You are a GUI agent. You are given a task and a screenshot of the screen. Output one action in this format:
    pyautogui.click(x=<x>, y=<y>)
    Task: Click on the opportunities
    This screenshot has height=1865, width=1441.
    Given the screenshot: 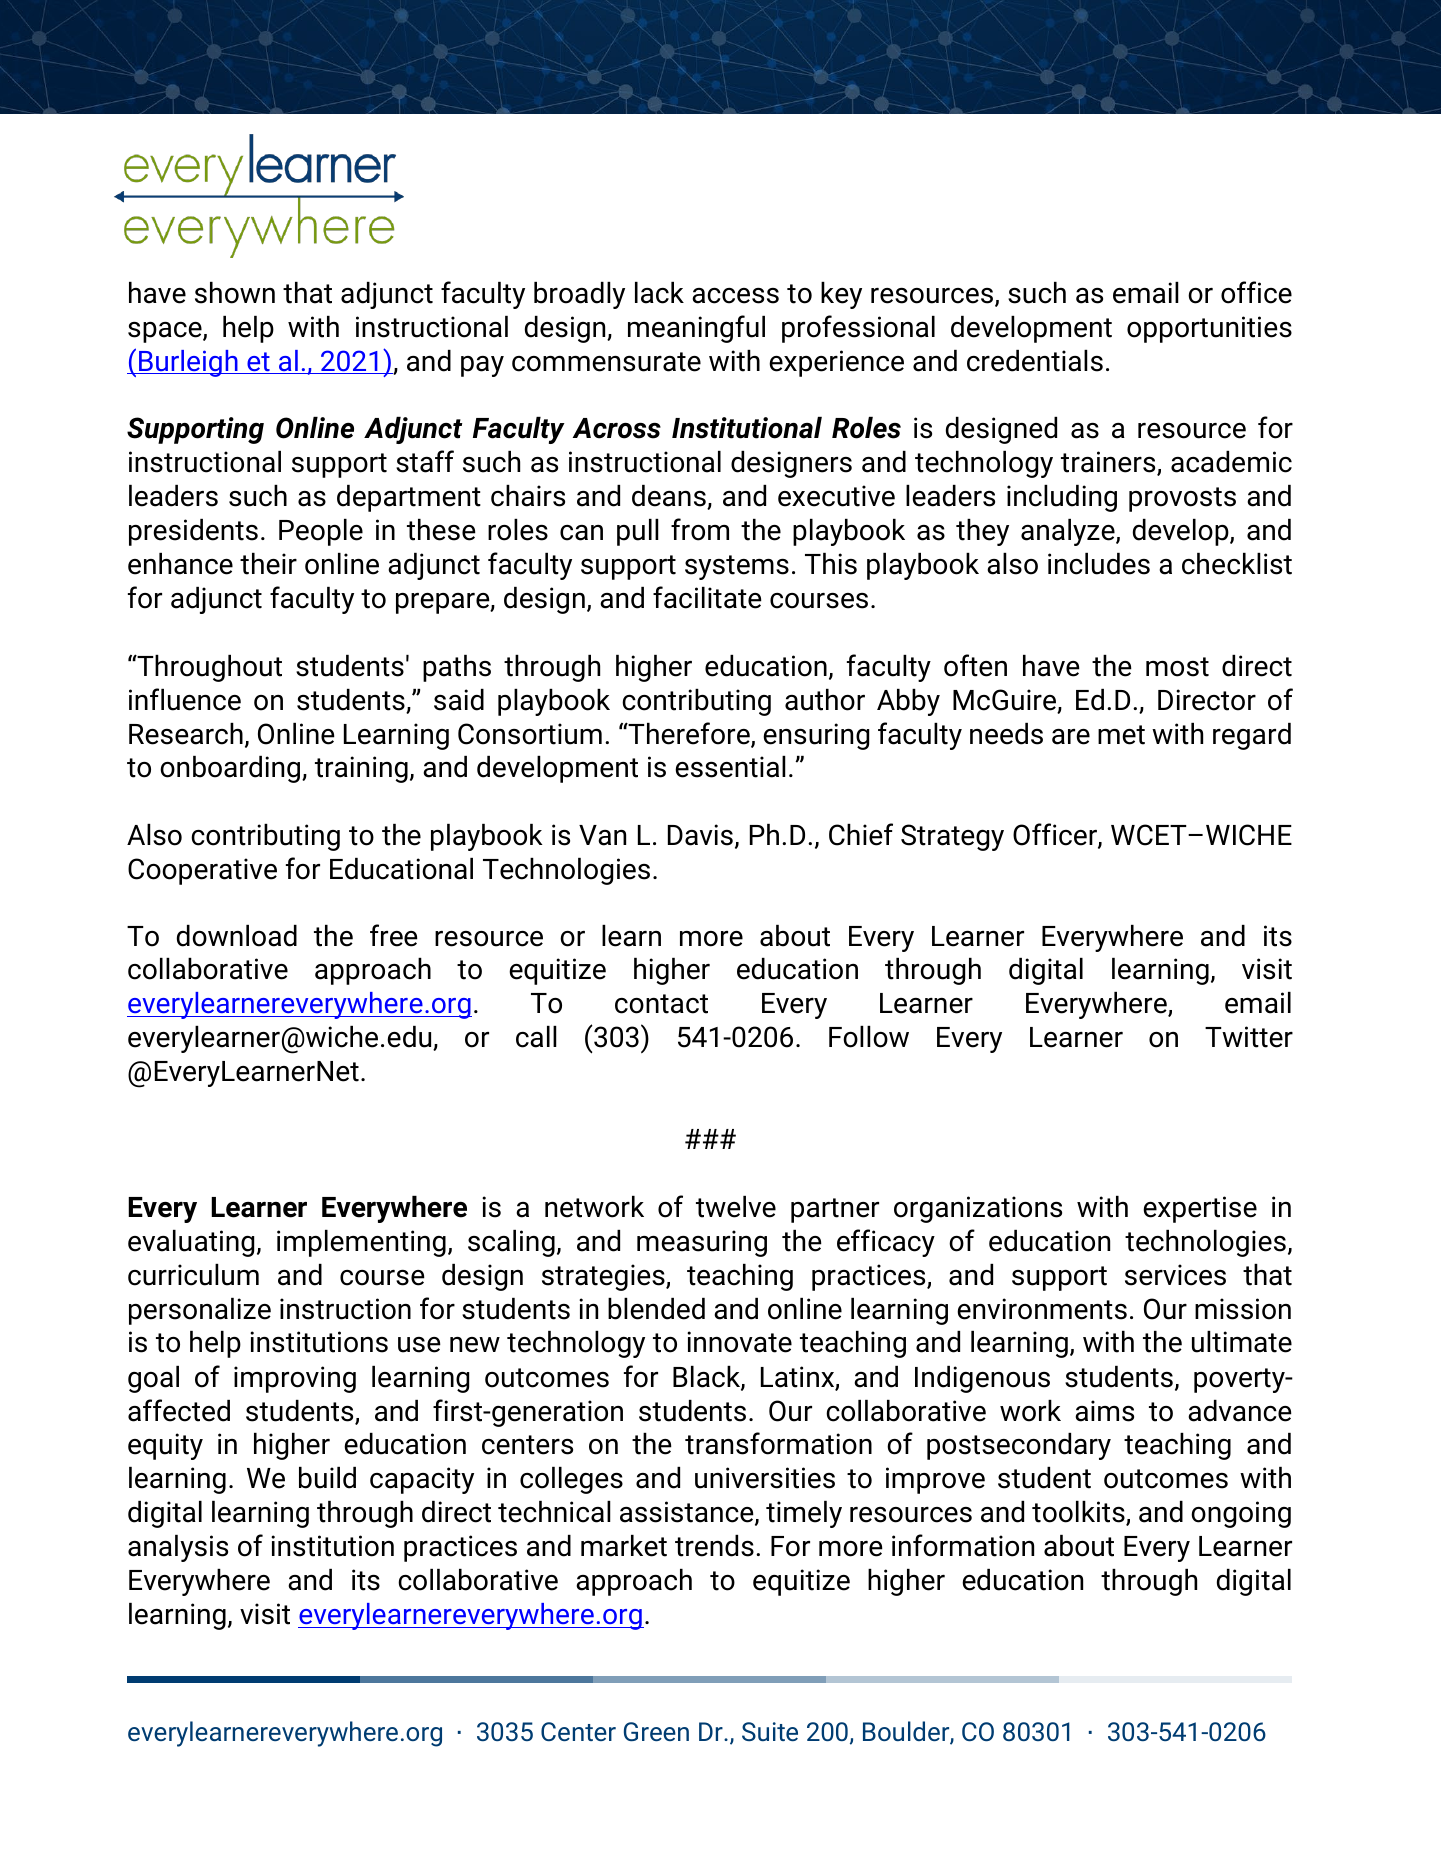 What is the action you would take?
    pyautogui.click(x=1209, y=329)
